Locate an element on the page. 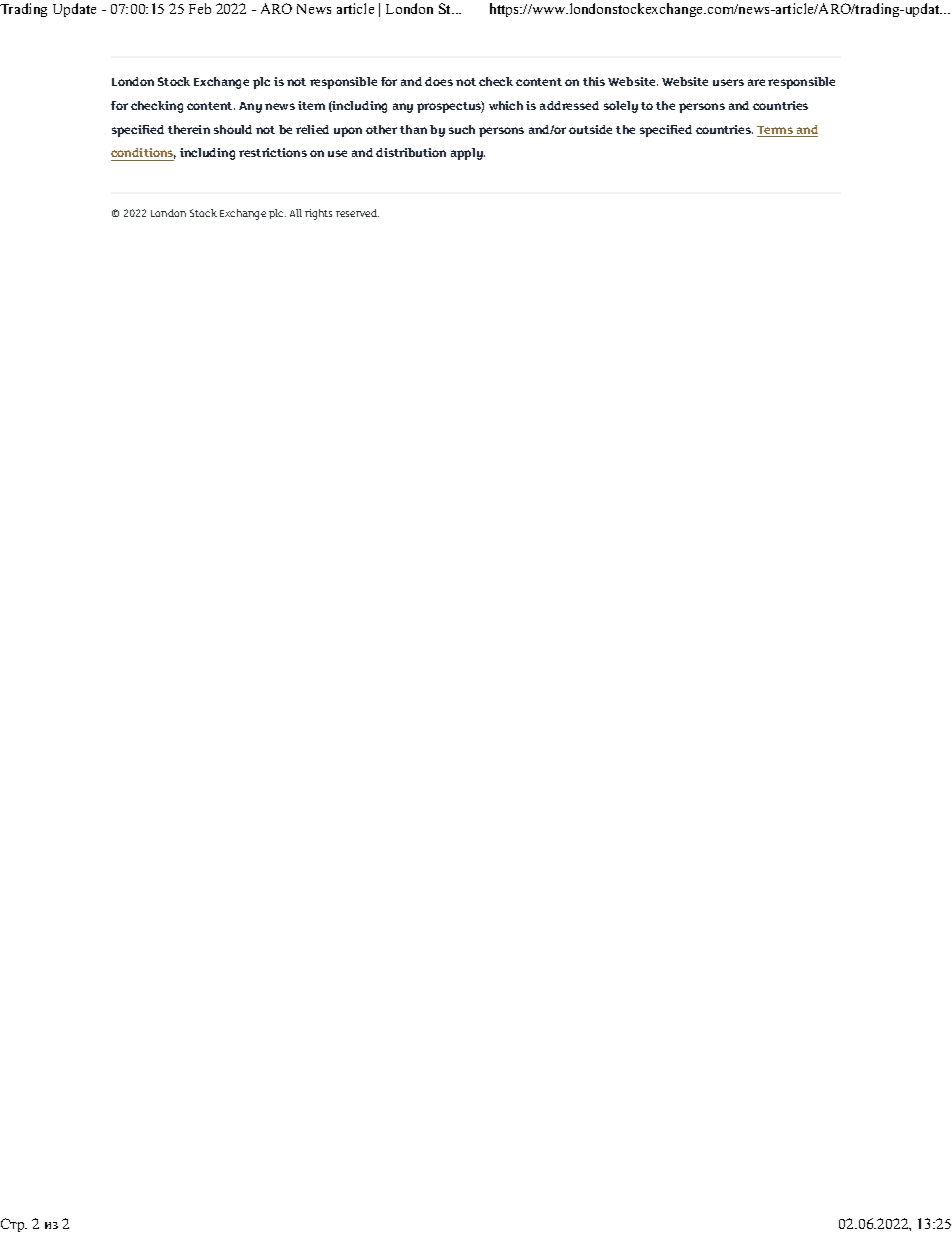 The height and width of the page is (1233, 952). solely is located at coordinates (621, 107).
